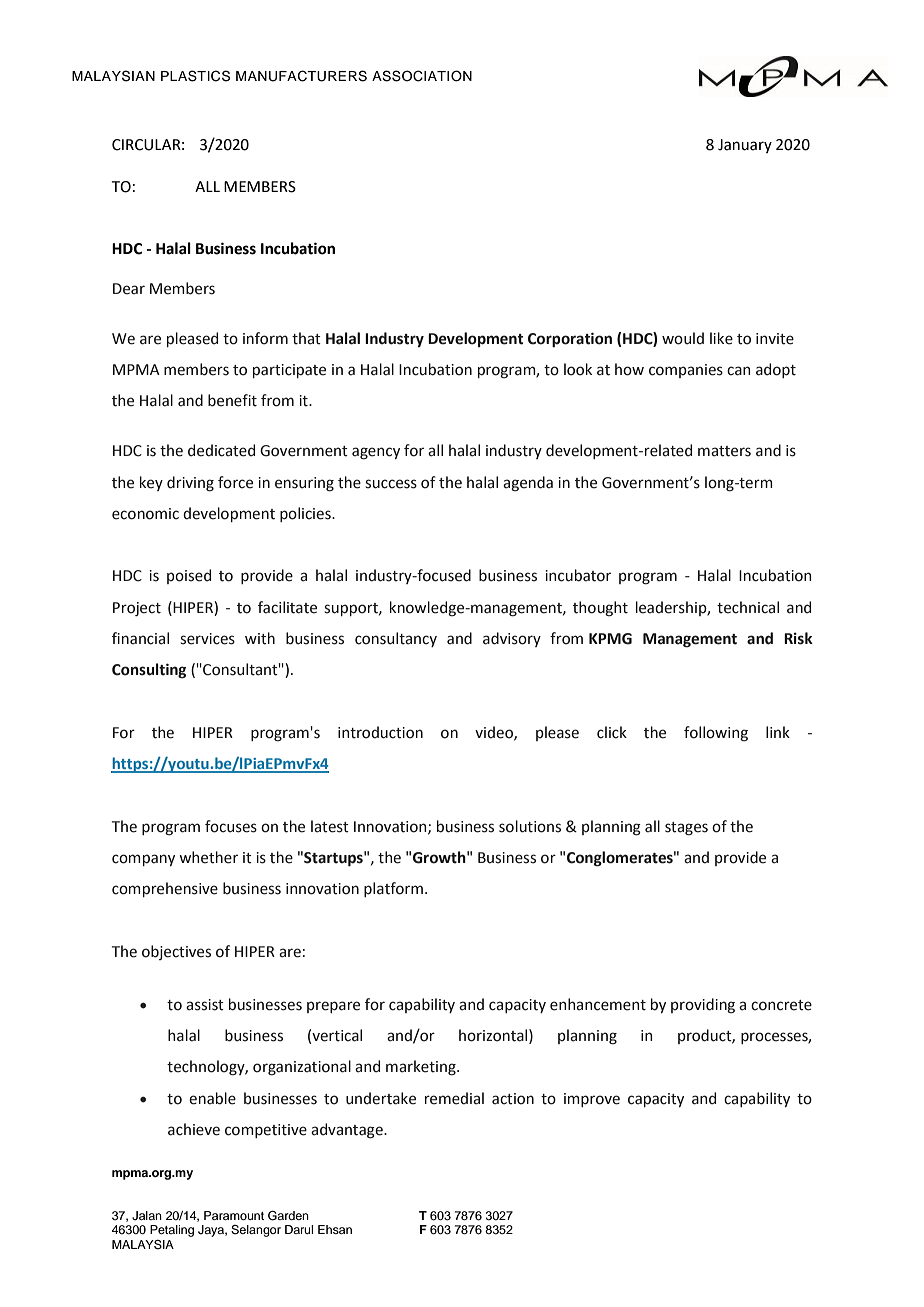 Image resolution: width=924 pixels, height=1307 pixels. I want to click on January, so click(745, 146).
